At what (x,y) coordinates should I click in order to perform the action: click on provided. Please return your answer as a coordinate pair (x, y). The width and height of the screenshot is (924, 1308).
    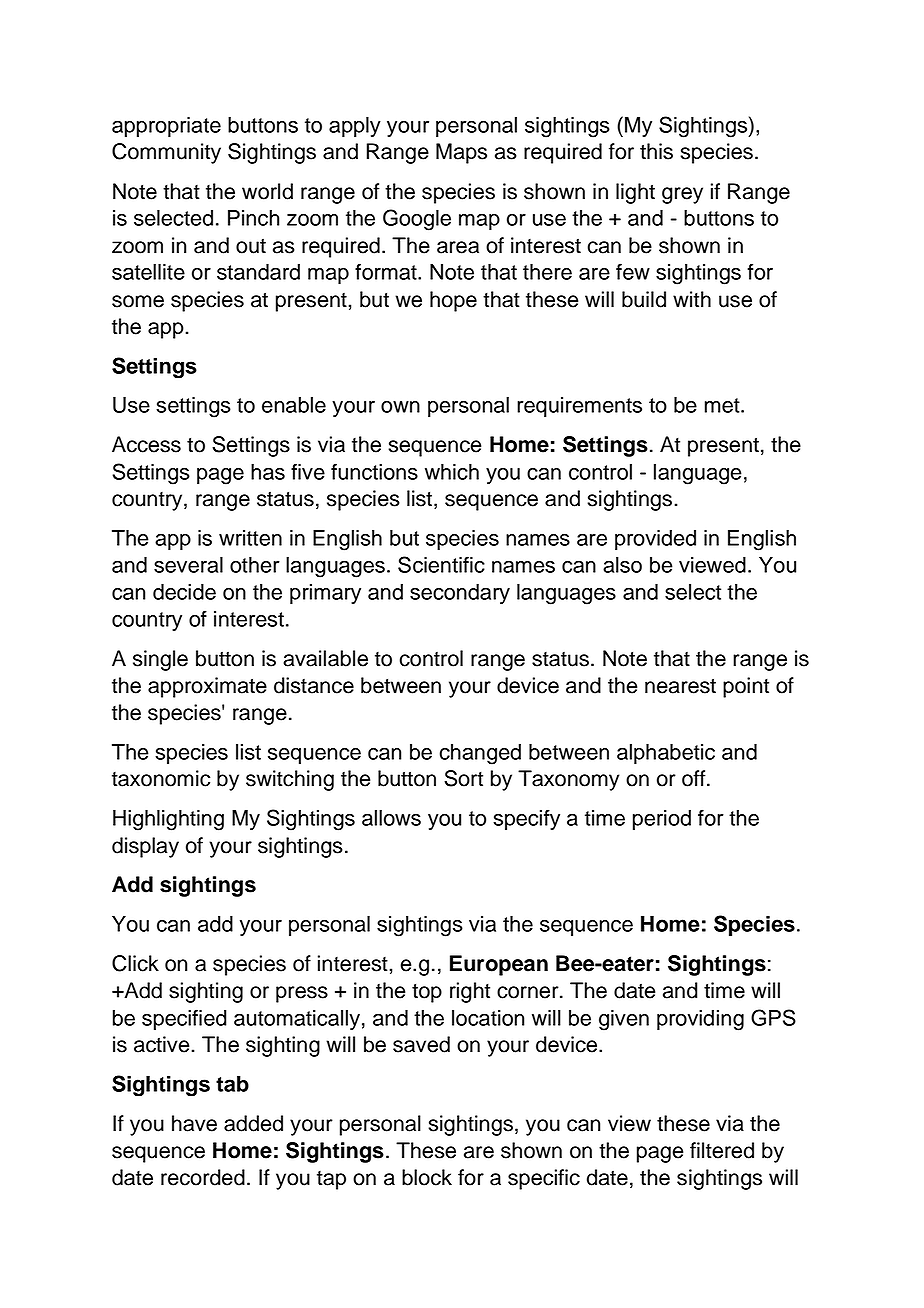
    Looking at the image, I should click on (655, 540).
